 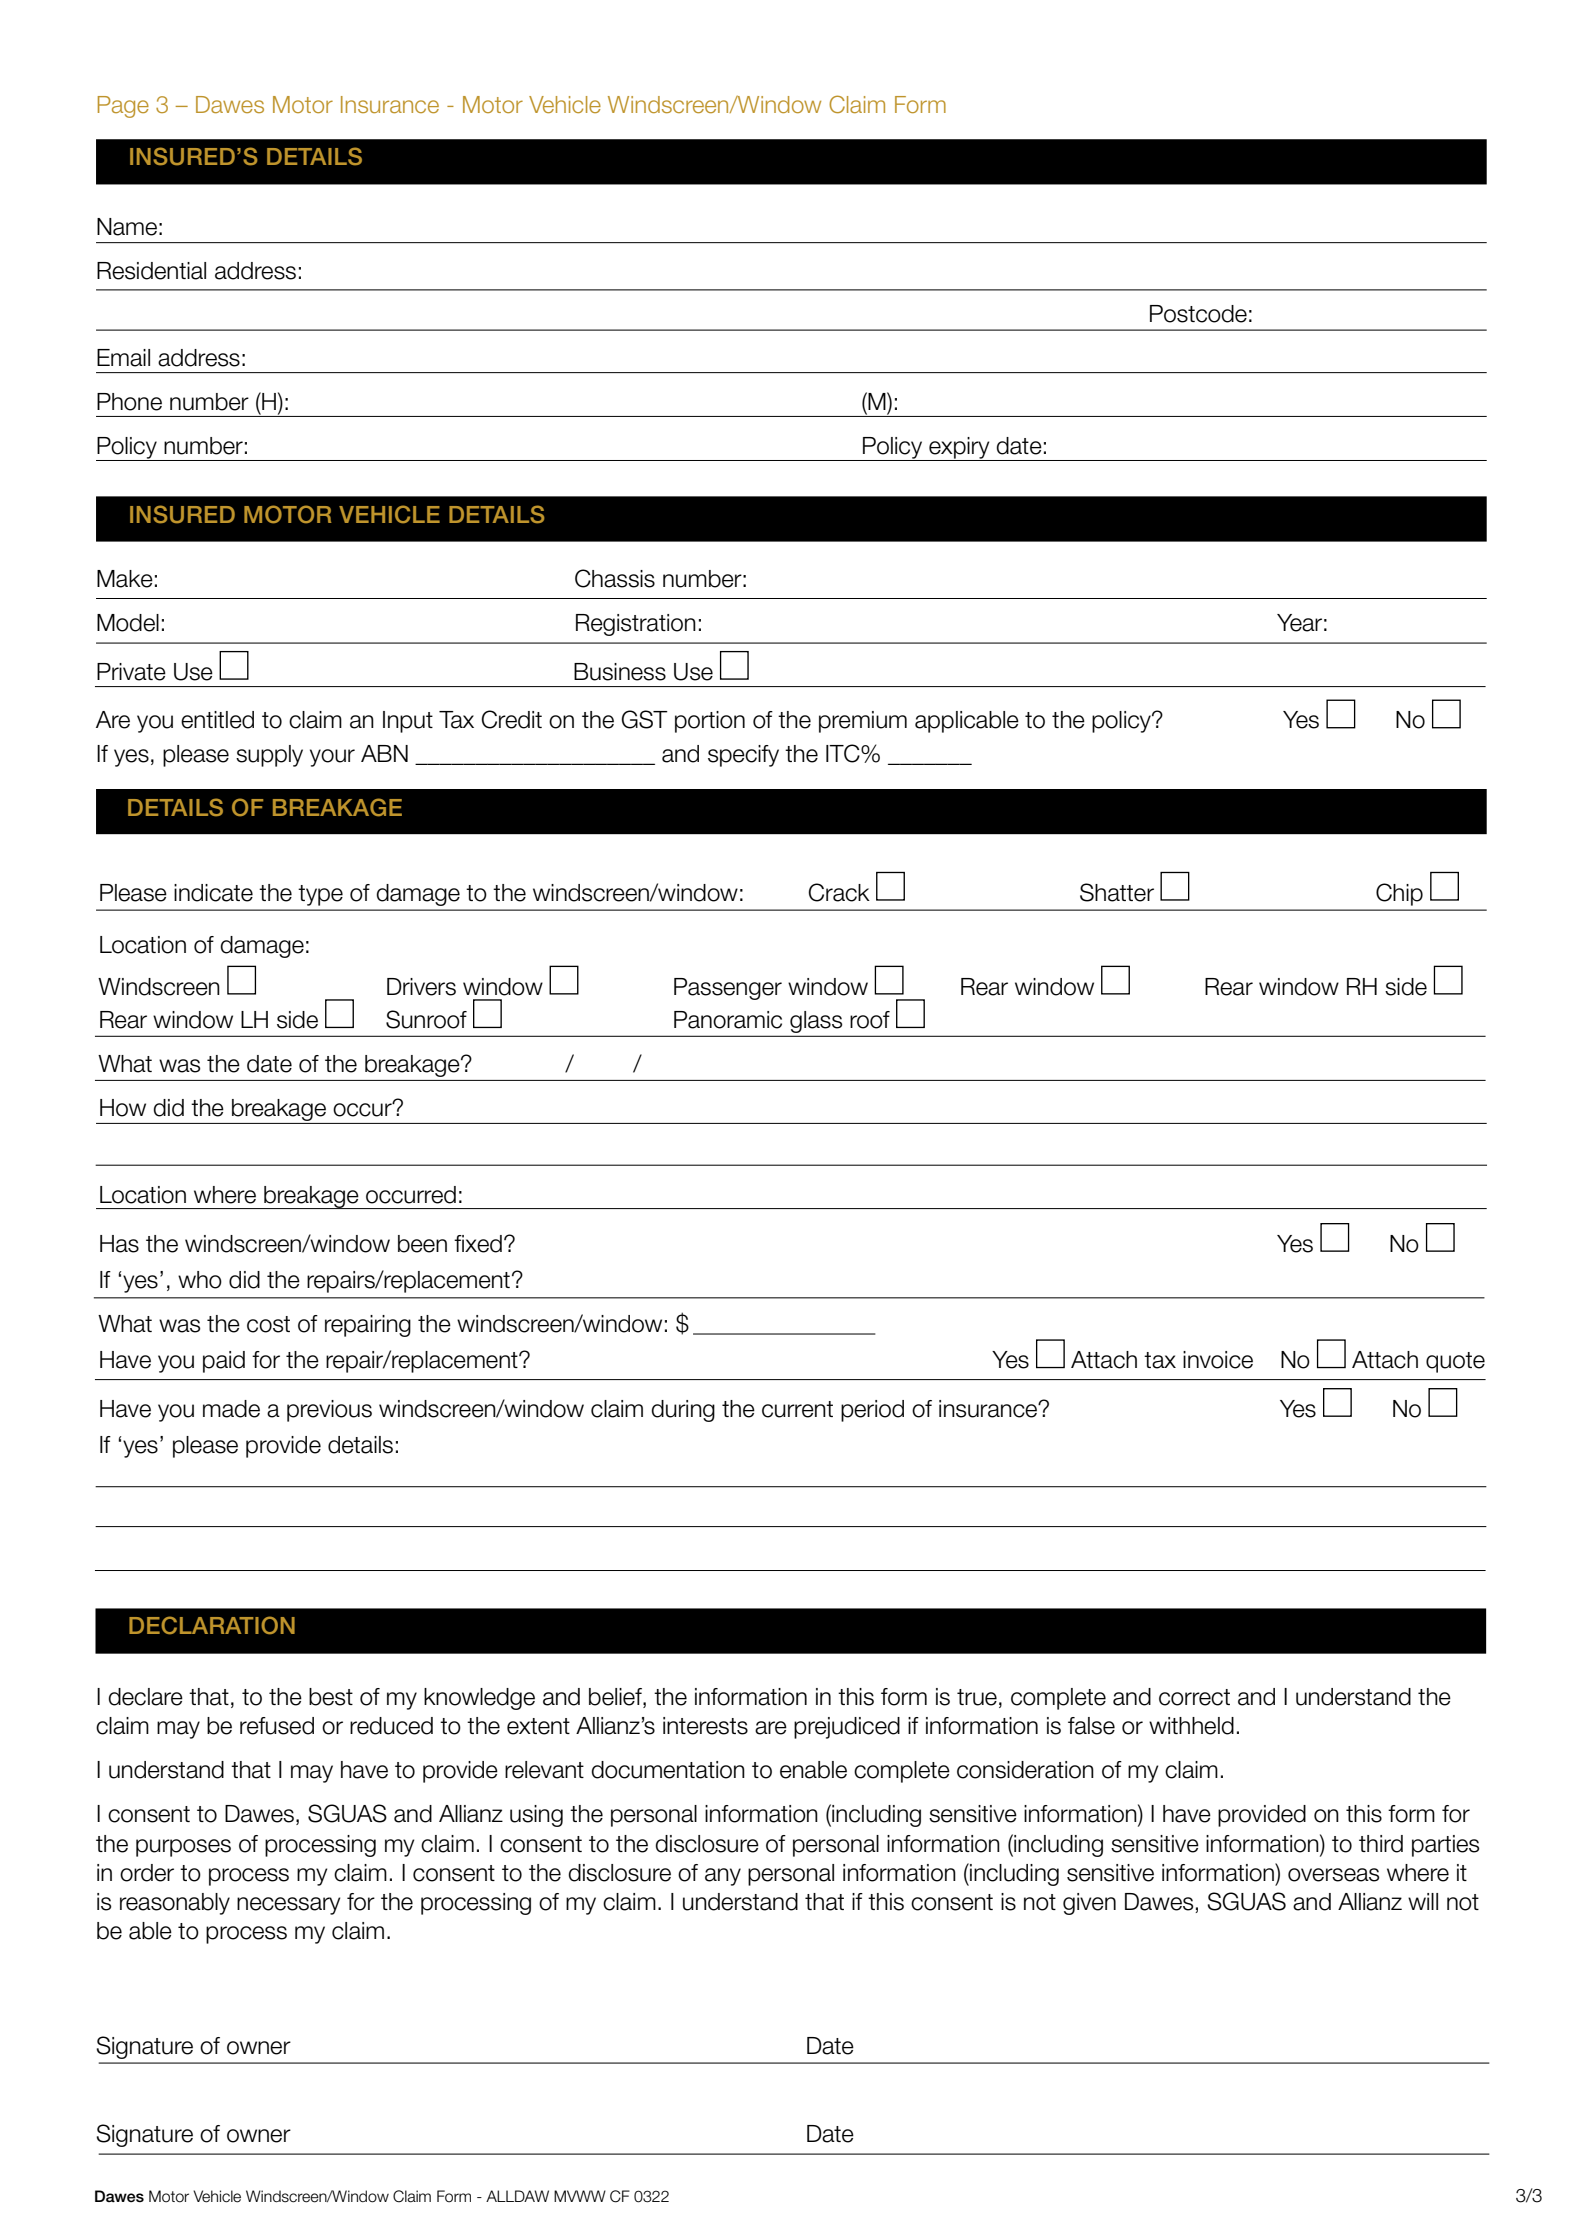 What do you see at coordinates (1399, 894) in the screenshot?
I see `Chip` at bounding box center [1399, 894].
